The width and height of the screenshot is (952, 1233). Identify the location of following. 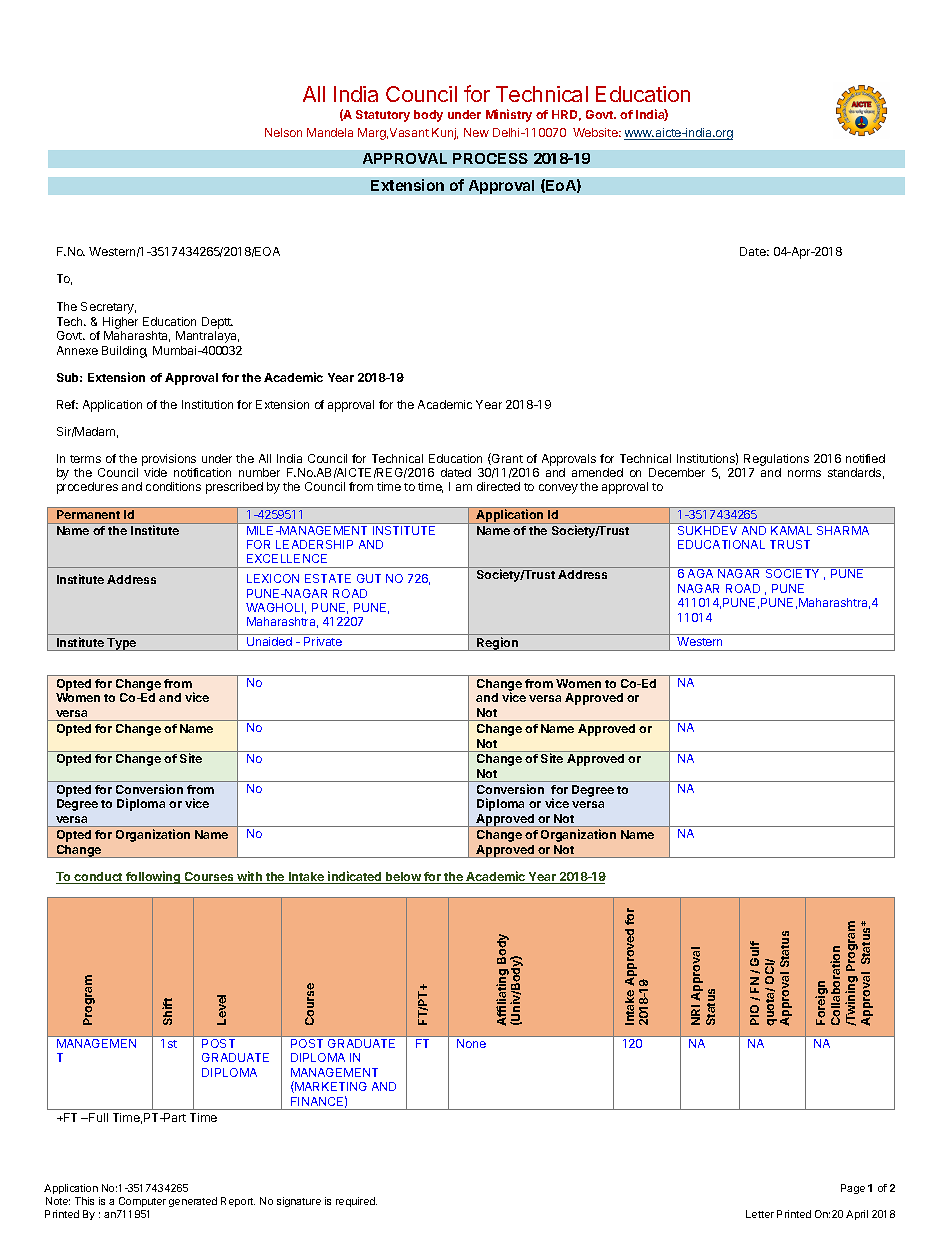
(153, 877).
